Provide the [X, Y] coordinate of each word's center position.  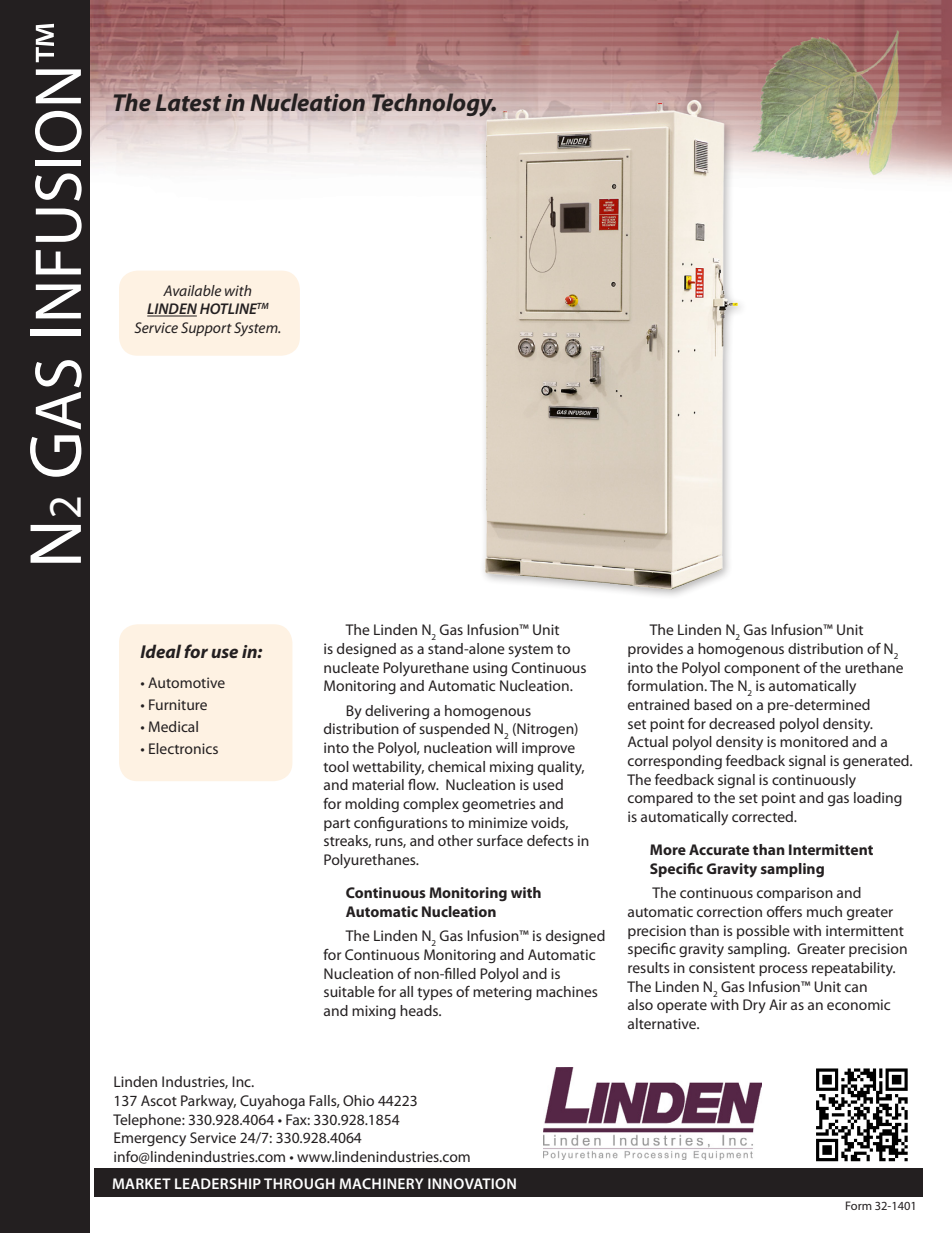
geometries [499, 805]
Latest [188, 102]
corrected [763, 816]
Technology [433, 105]
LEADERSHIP [218, 1183]
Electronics [183, 748]
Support [206, 329]
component [762, 670]
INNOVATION [472, 1183]
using [490, 669]
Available [192, 290]
